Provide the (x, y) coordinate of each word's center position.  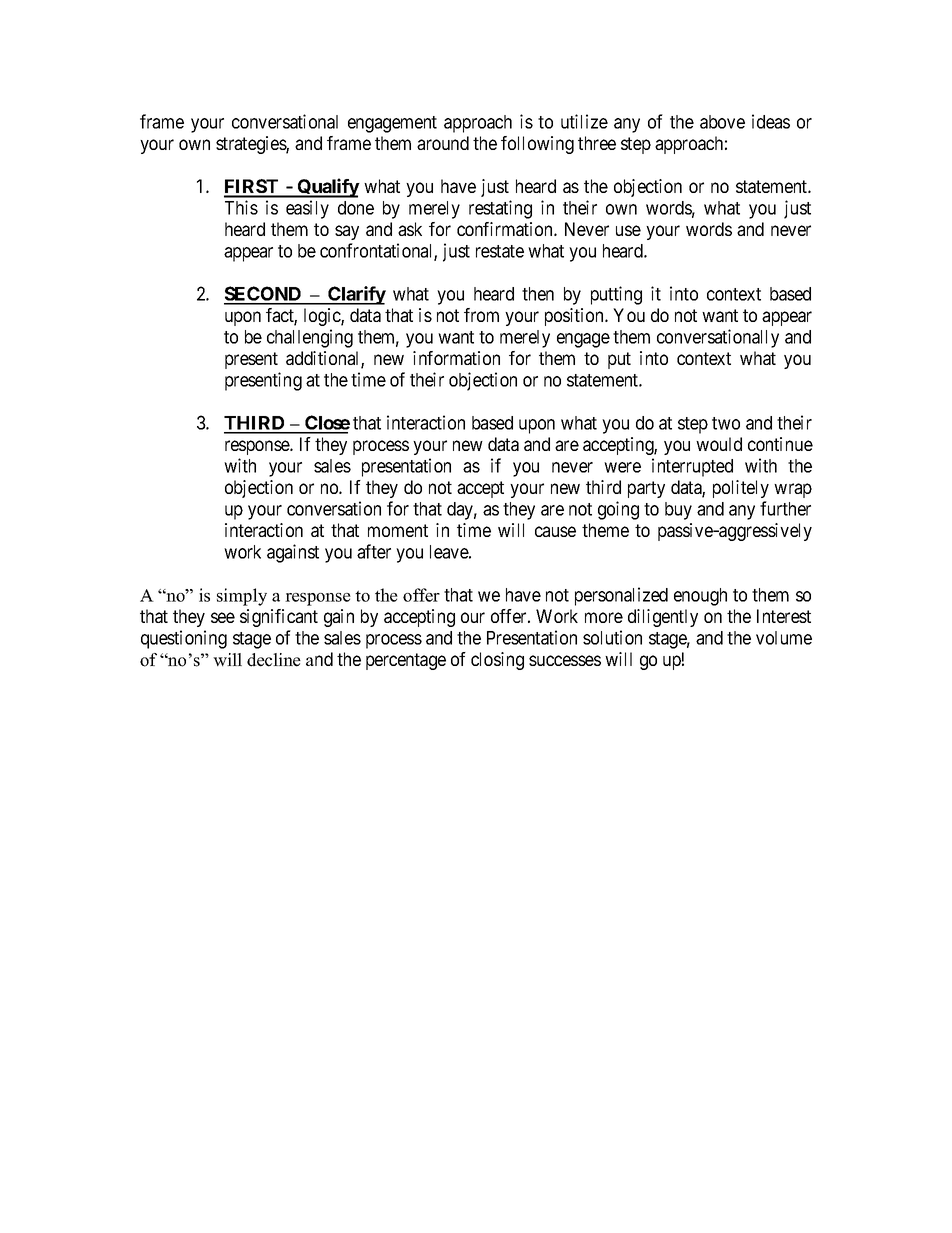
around (443, 143)
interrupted (692, 467)
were (622, 467)
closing (497, 661)
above (722, 122)
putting (616, 295)
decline (274, 660)
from (481, 315)
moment (398, 530)
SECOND (264, 295)
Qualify (328, 188)
